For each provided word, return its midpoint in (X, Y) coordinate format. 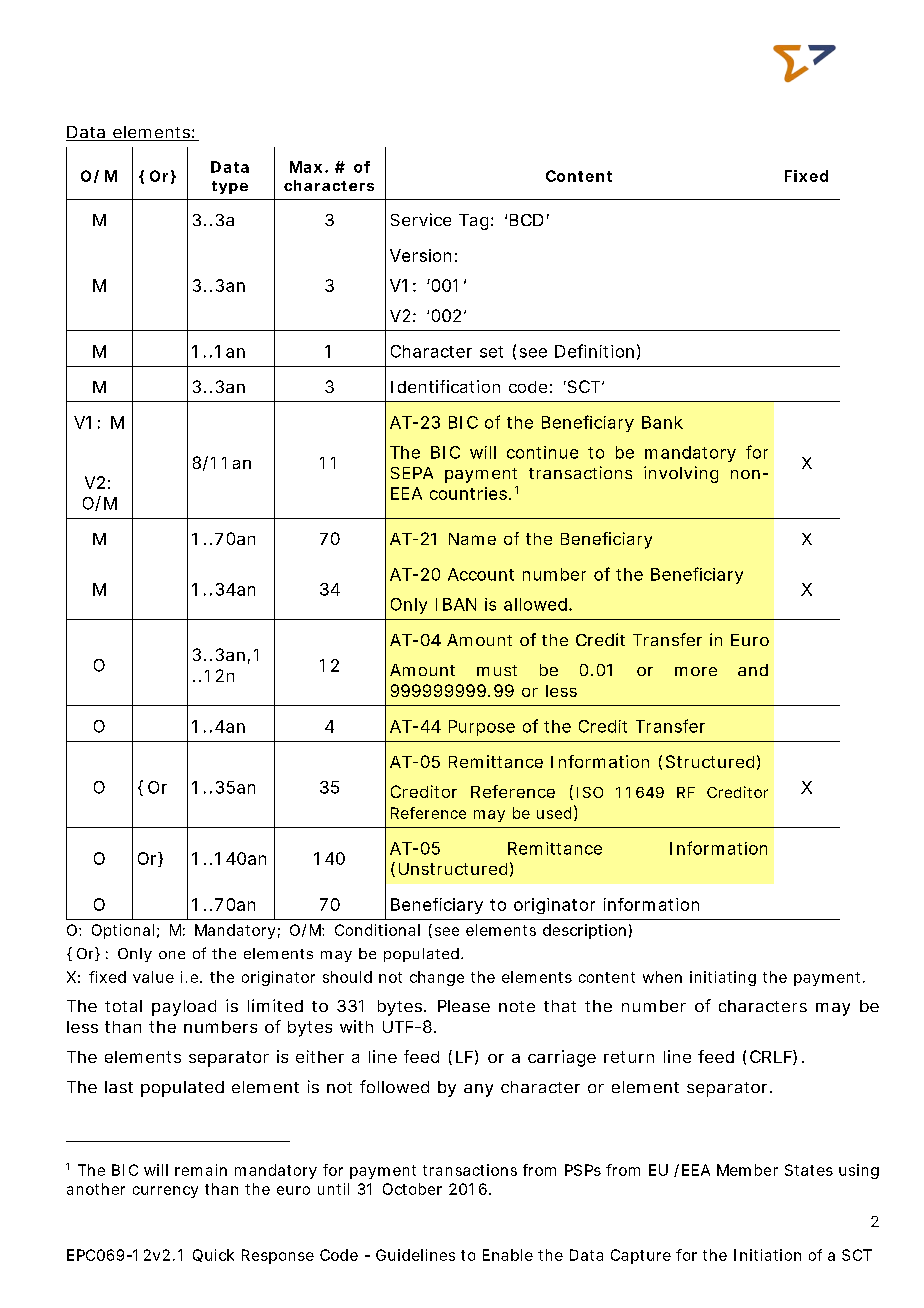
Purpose (482, 728)
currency (165, 1192)
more (696, 671)
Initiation (767, 1255)
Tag (475, 222)
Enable (508, 1255)
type (230, 187)
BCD (526, 220)
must (497, 670)
